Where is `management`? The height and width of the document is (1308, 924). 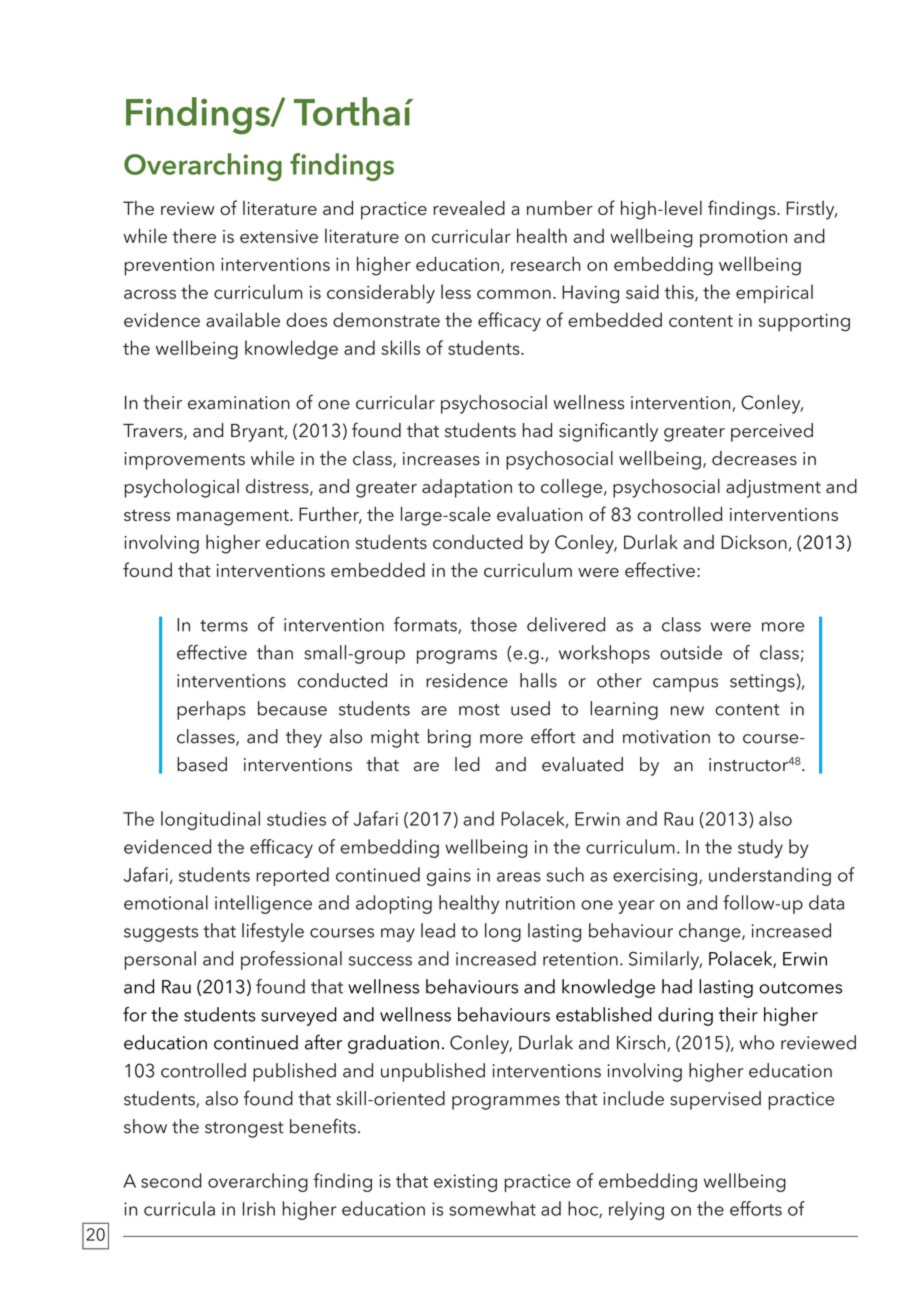
management is located at coordinates (234, 517).
